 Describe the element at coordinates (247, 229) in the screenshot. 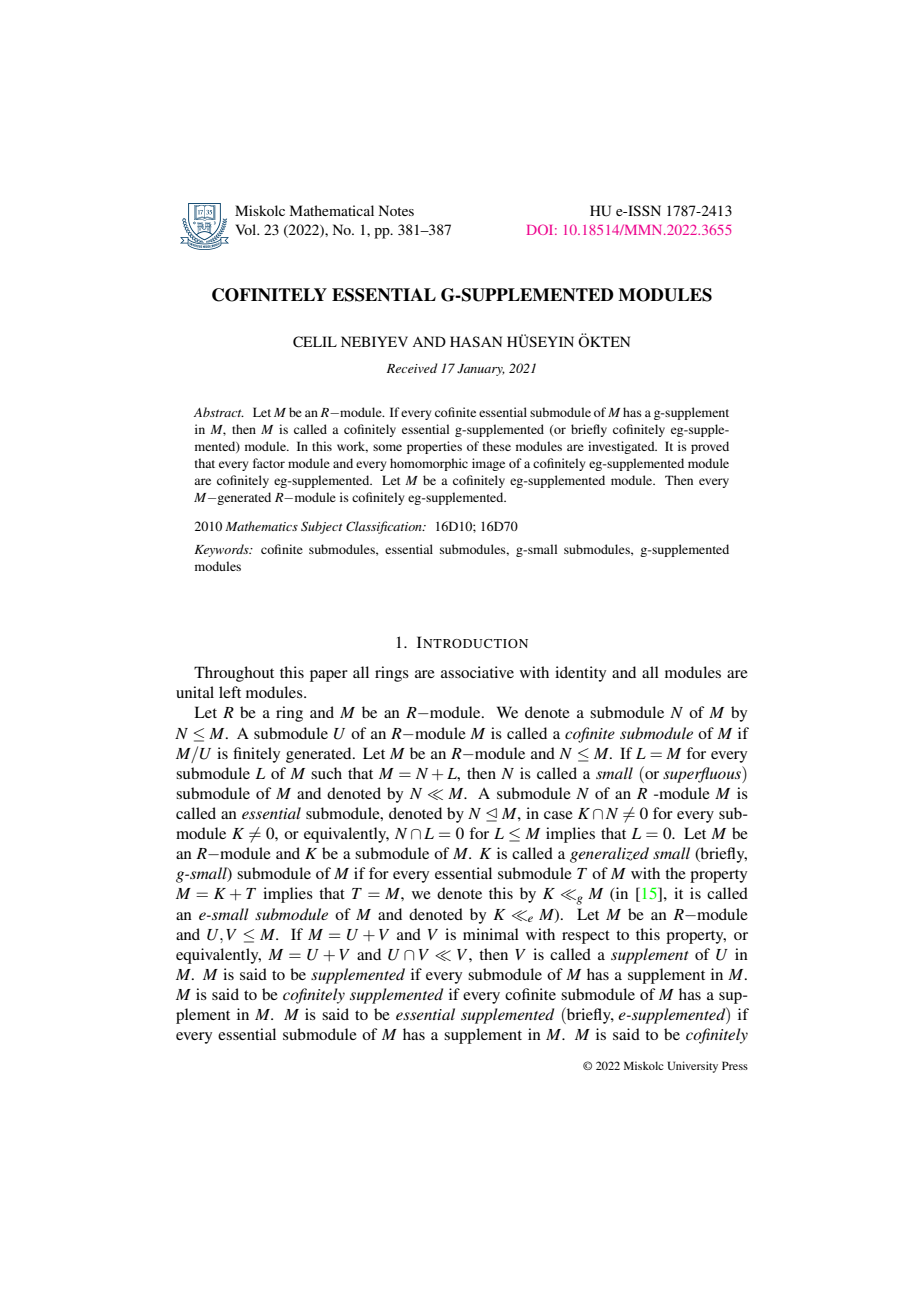

I see `Vol` at that location.
